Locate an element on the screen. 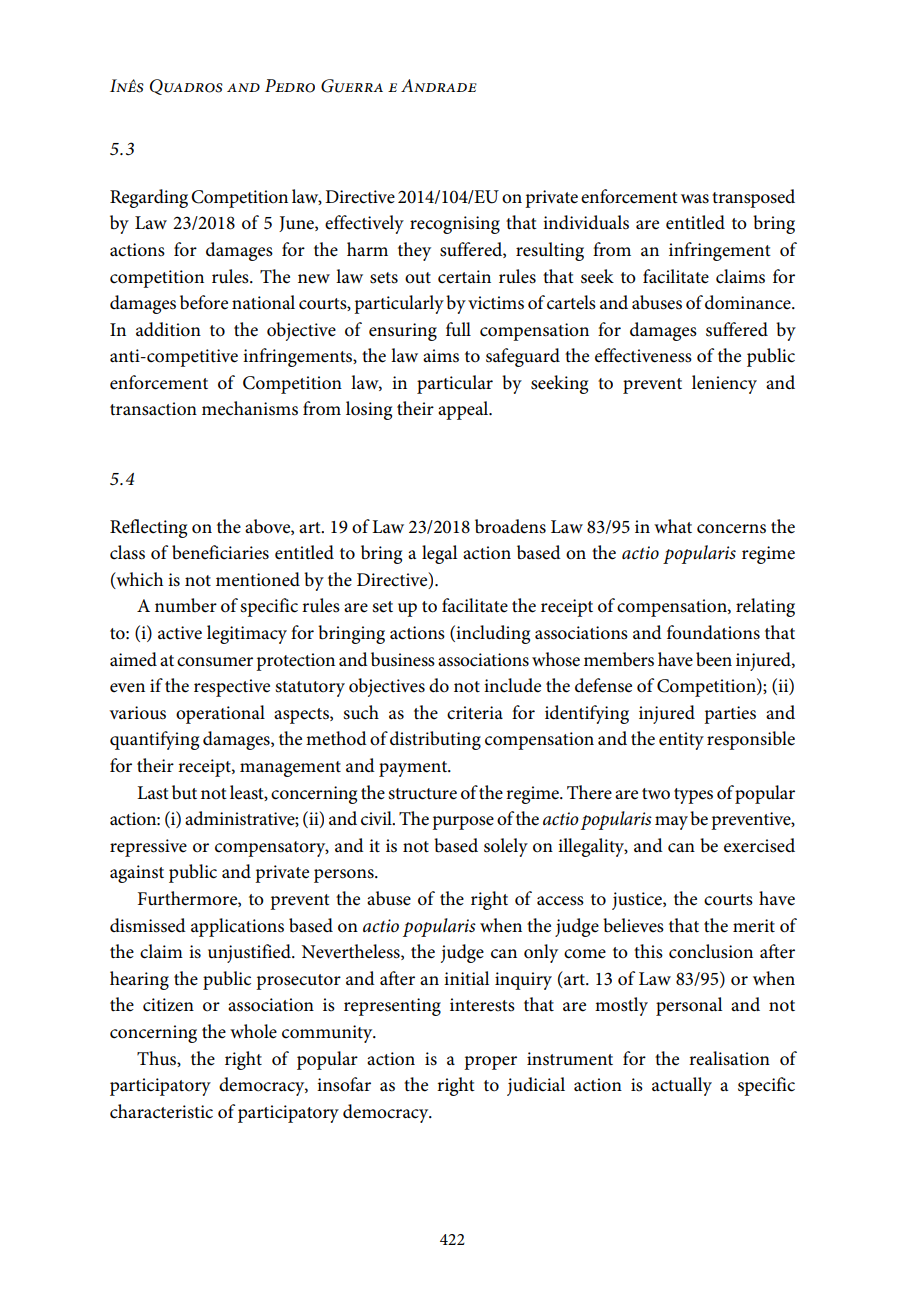  purpose is located at coordinates (463, 823).
